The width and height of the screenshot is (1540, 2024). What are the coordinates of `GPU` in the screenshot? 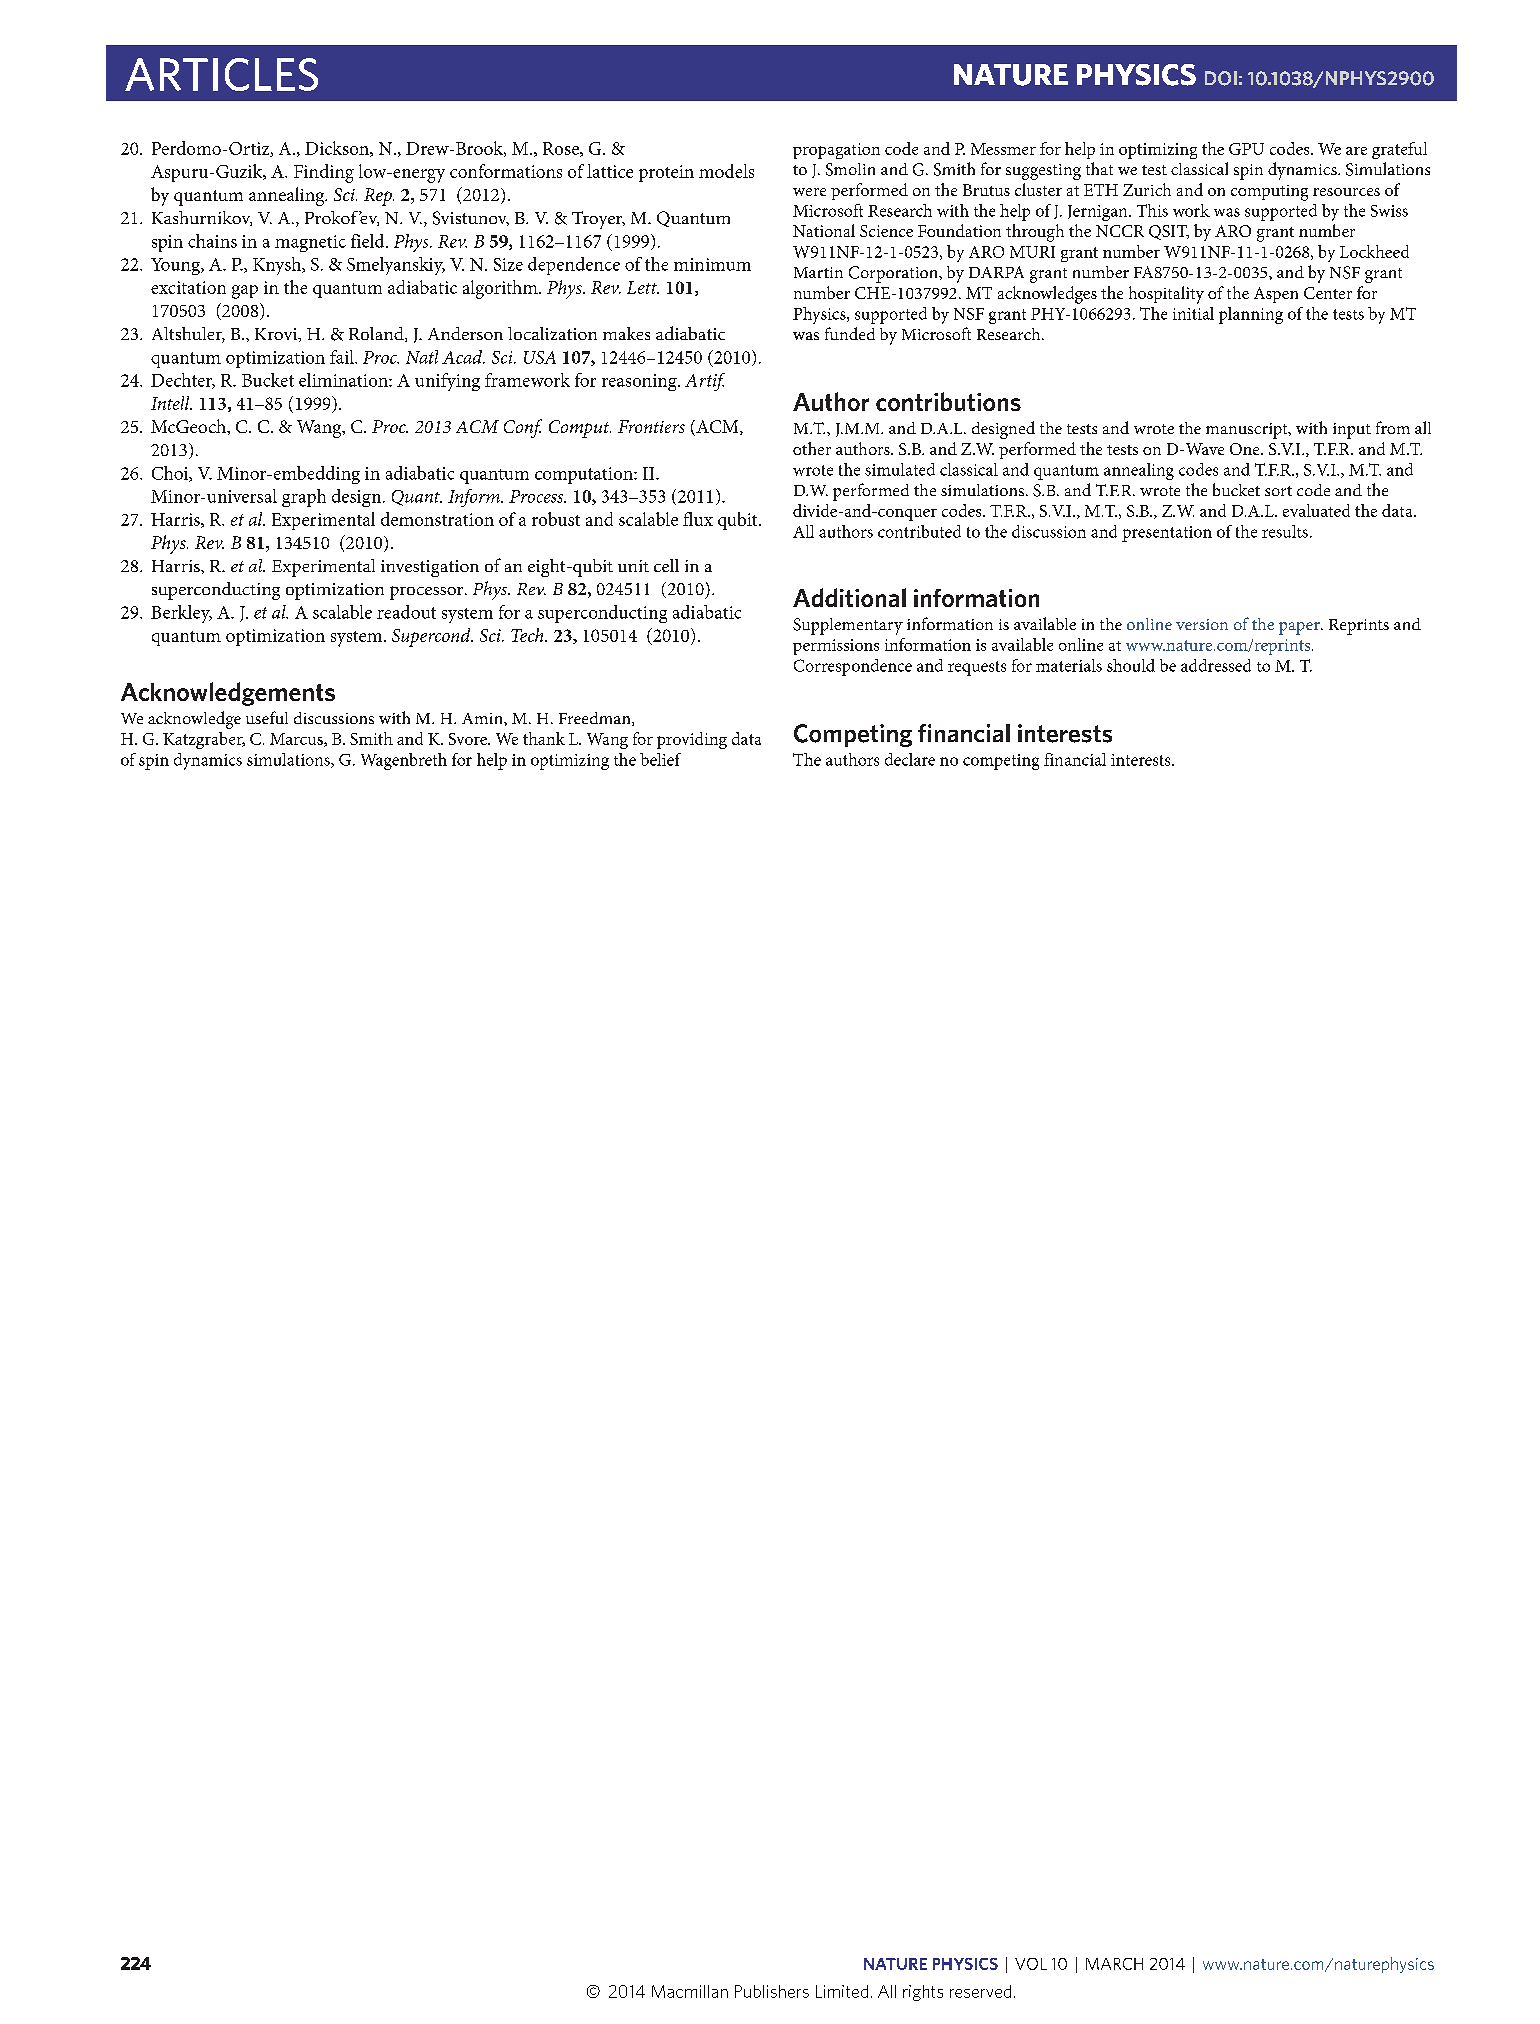 It's located at (1246, 149).
